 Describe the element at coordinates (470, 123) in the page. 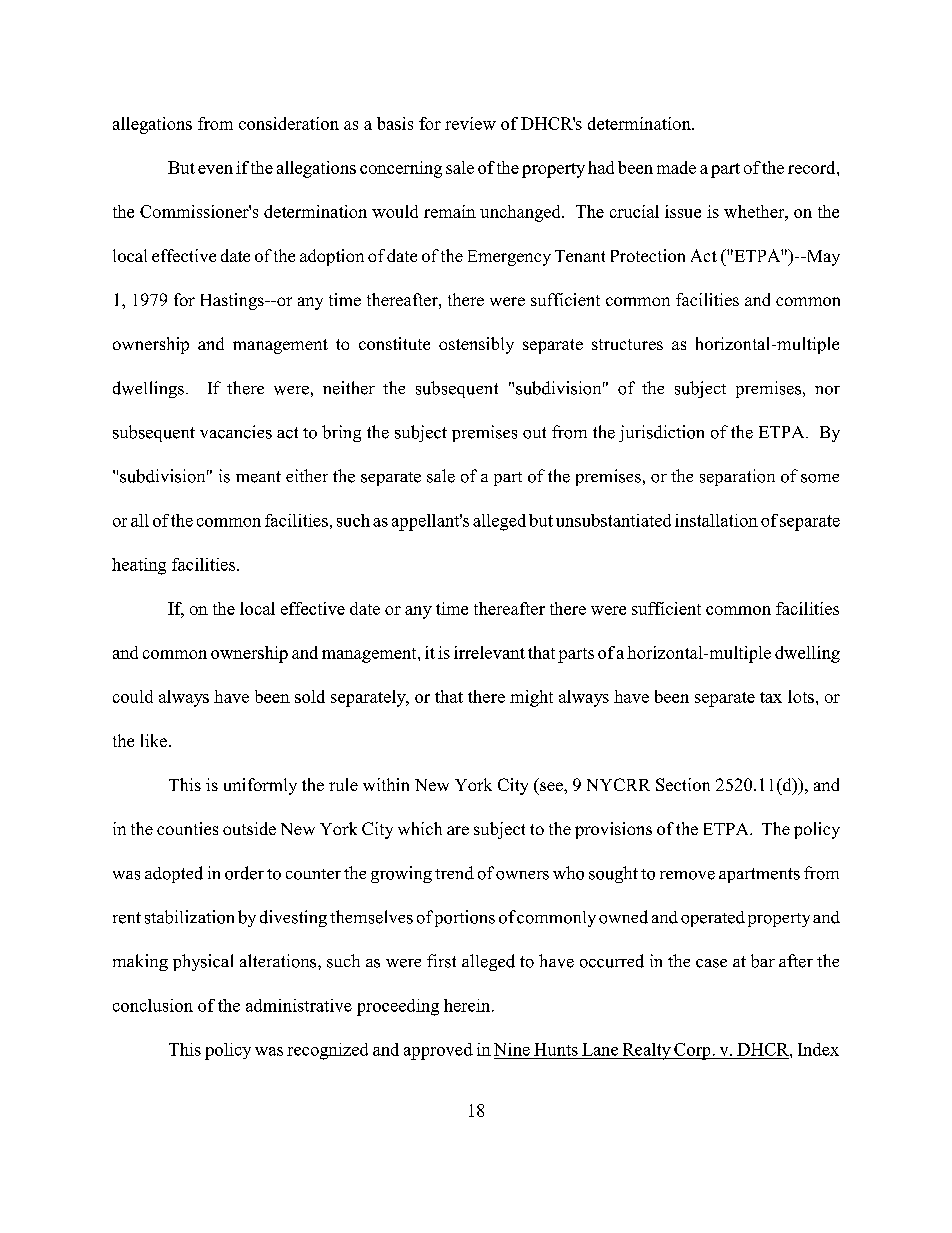

I see `review` at that location.
